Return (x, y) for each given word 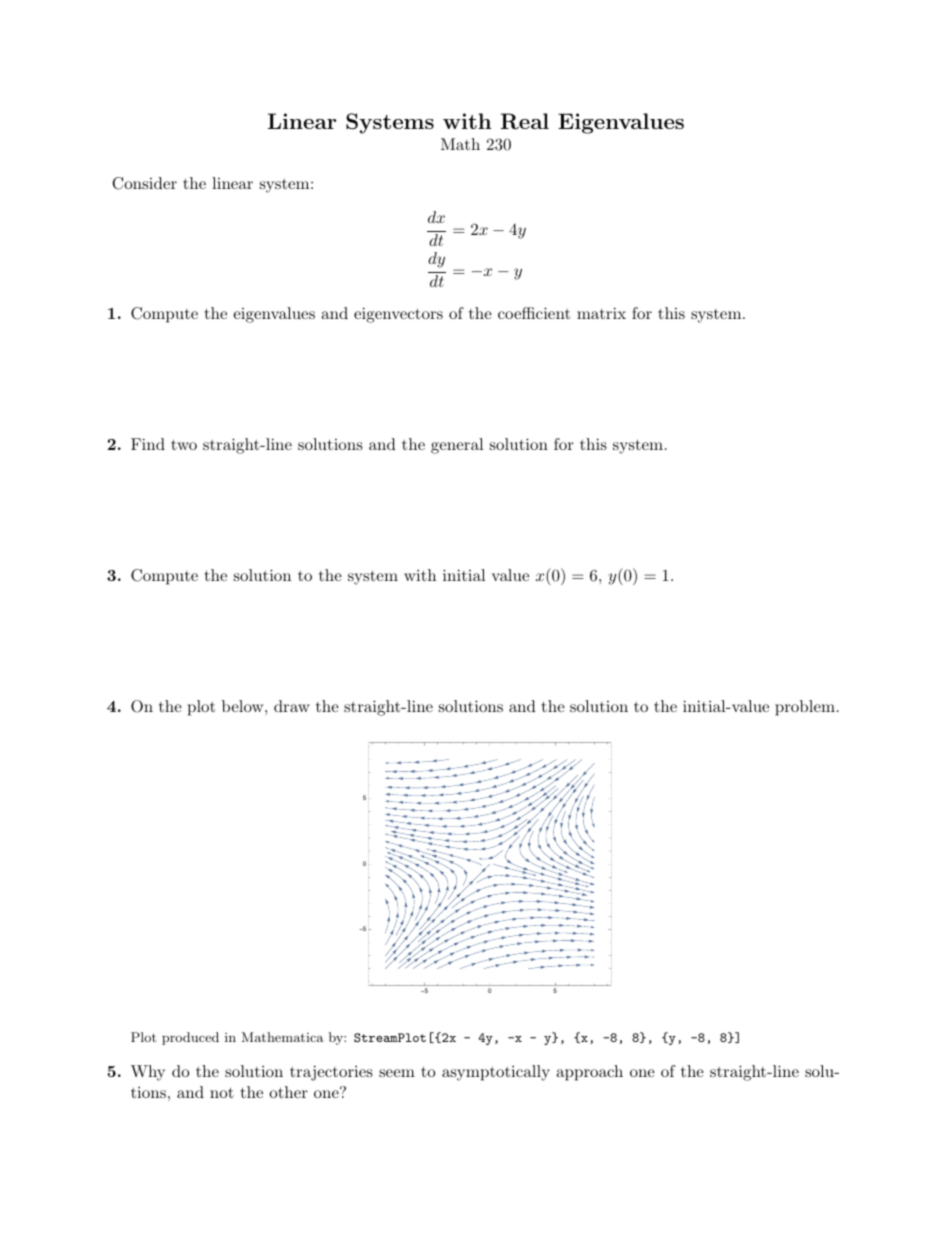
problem (805, 708)
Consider (144, 183)
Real (525, 121)
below (244, 706)
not (222, 1092)
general (457, 446)
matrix (601, 313)
